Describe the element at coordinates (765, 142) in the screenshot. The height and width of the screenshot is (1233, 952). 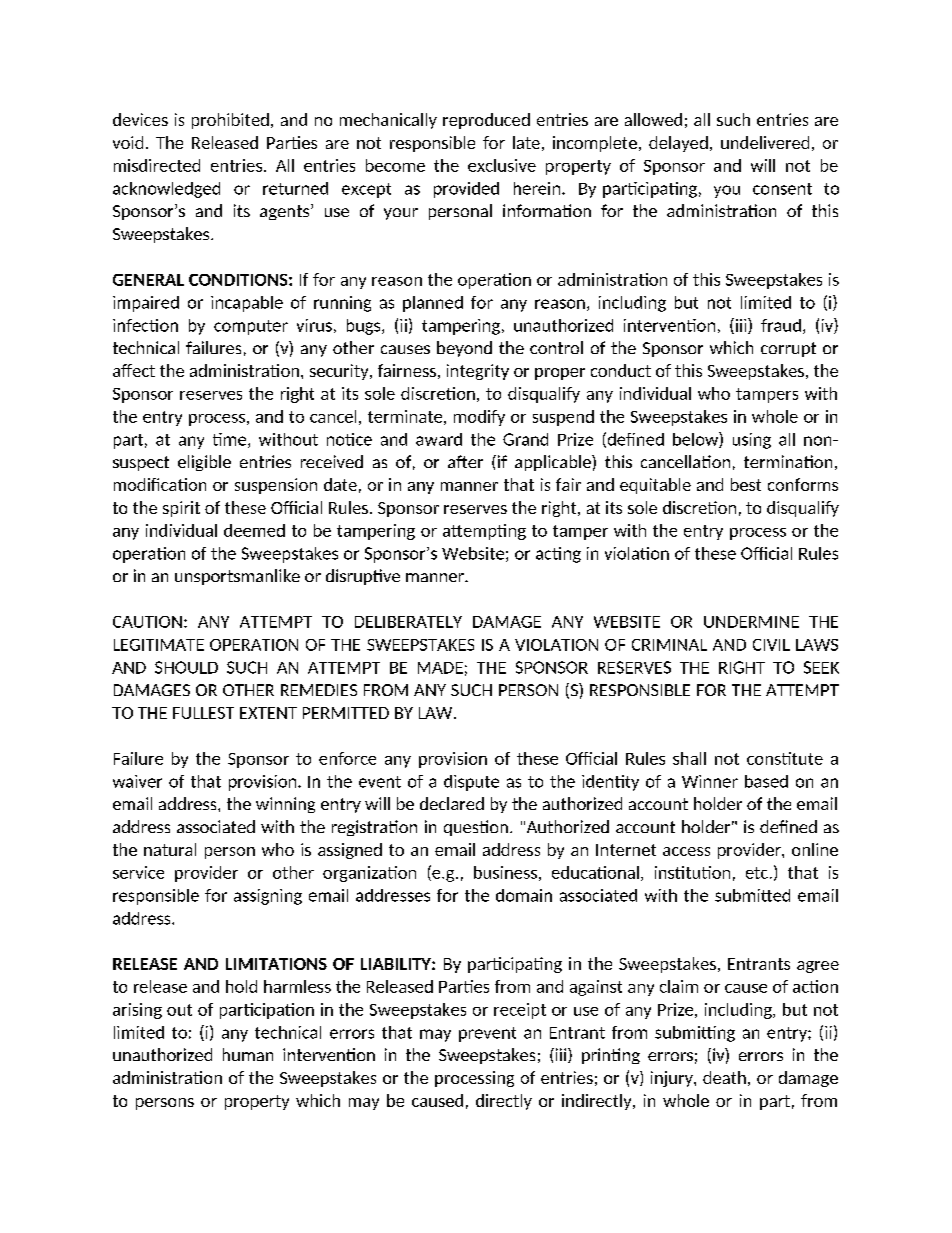
I see `undelivered` at that location.
